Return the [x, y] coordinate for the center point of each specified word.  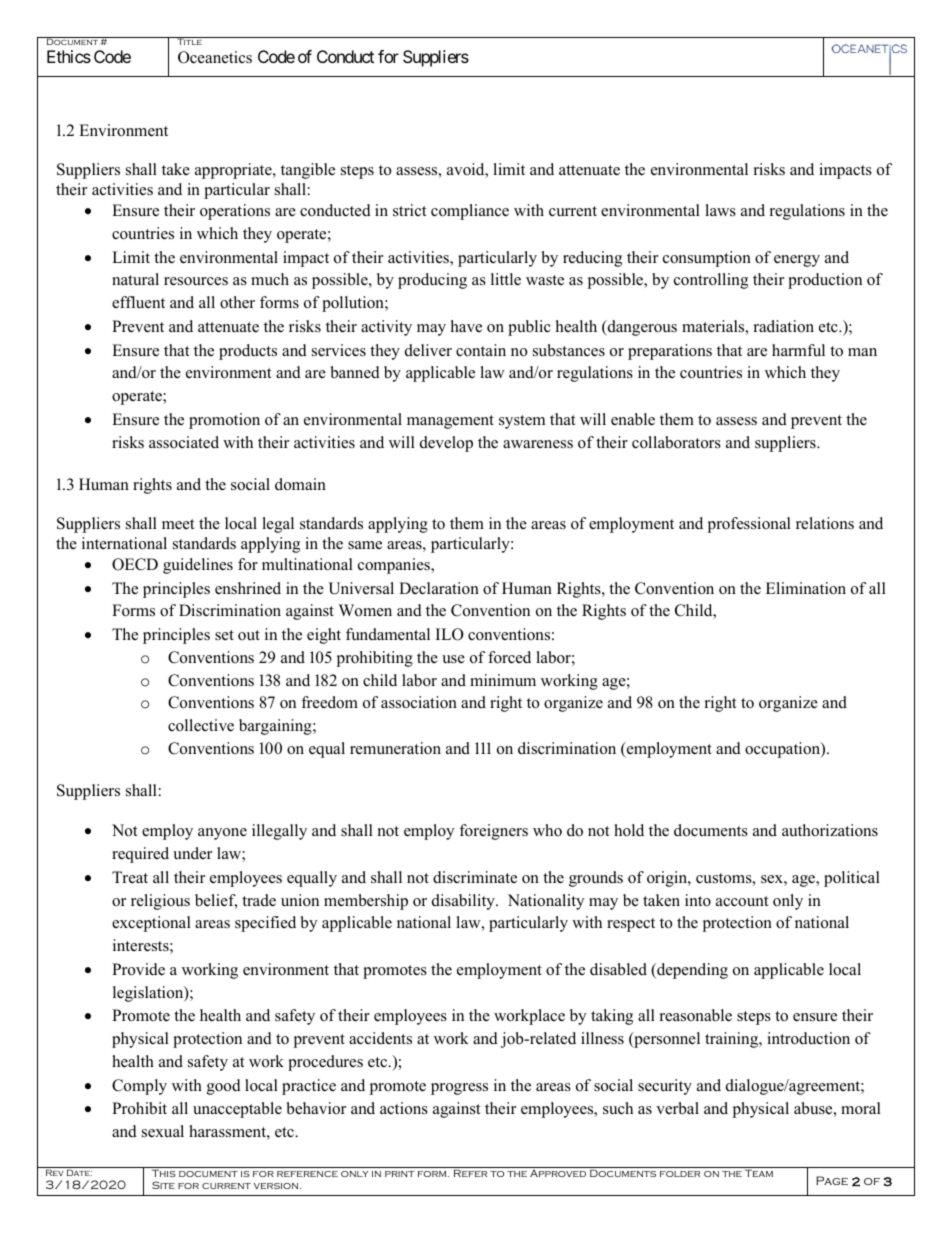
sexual [163, 1131]
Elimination [806, 588]
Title [189, 41]
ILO [450, 634]
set [224, 635]
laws [720, 210]
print [399, 1174]
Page [832, 1180]
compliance [470, 212]
